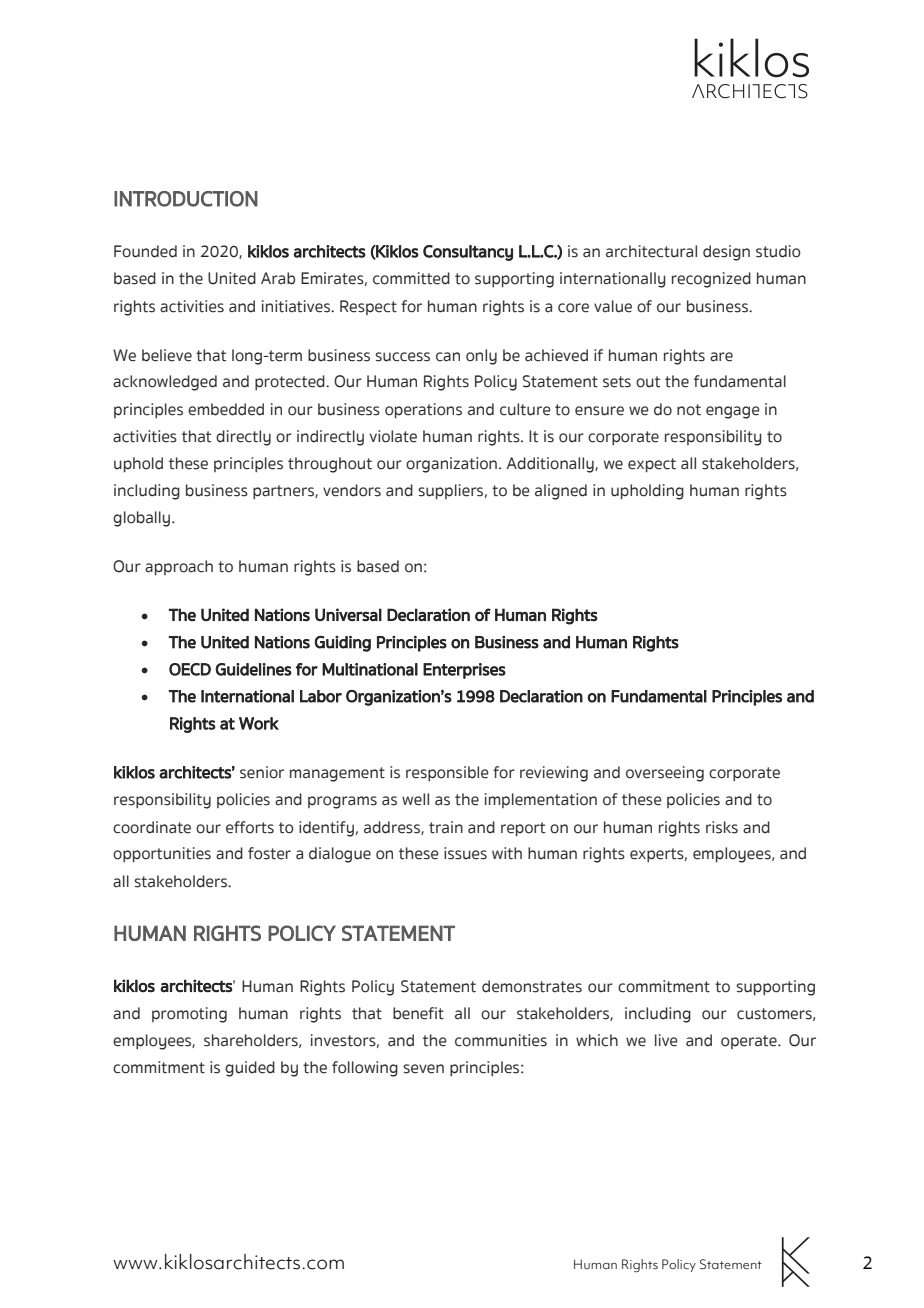  What do you see at coordinates (722, 827) in the screenshot?
I see `risks` at bounding box center [722, 827].
